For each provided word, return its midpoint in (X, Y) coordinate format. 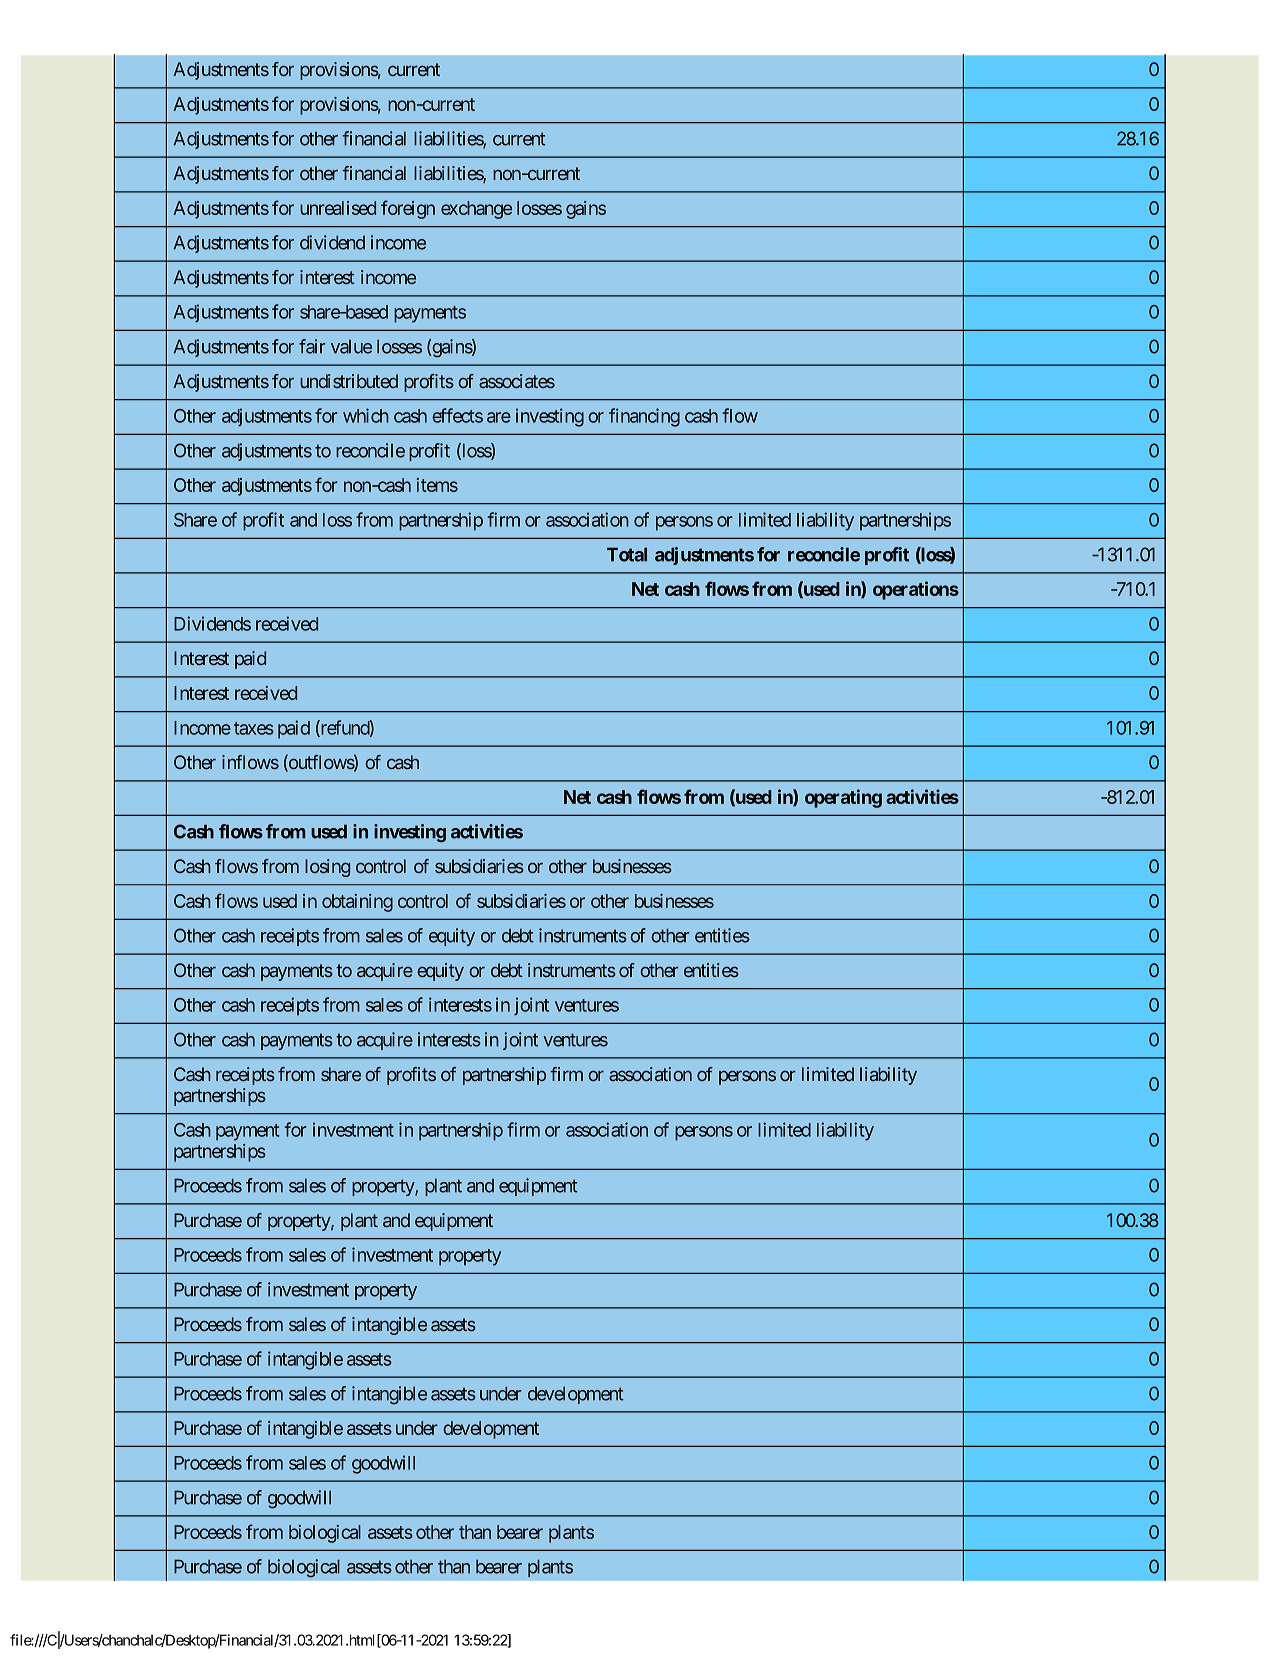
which (366, 415)
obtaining (357, 903)
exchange (476, 210)
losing (327, 868)
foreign (408, 209)
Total (627, 554)
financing (644, 417)
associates (517, 381)
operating (843, 798)
